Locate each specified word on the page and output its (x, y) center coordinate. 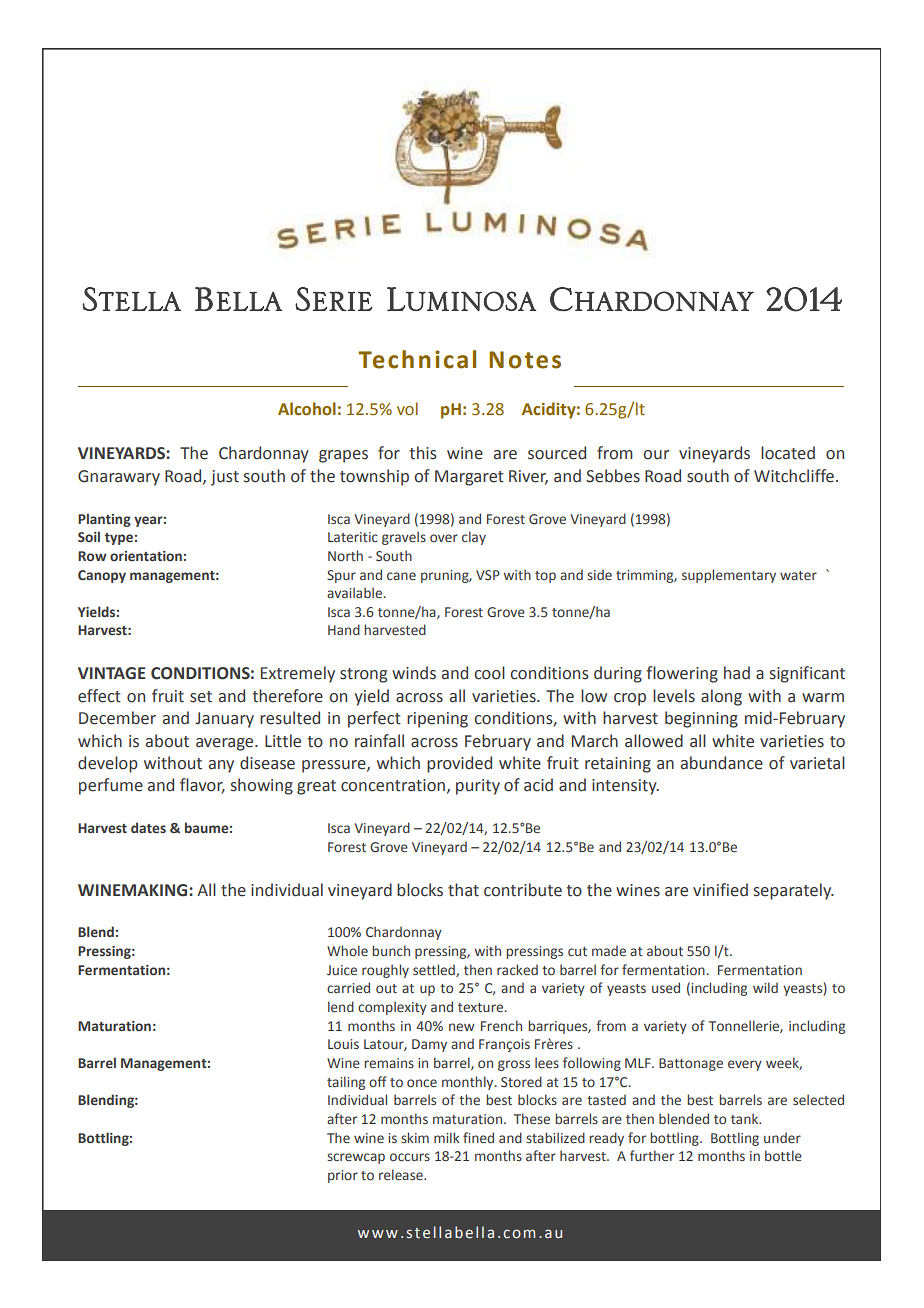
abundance (722, 763)
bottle (783, 1155)
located (788, 453)
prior (343, 1176)
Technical (417, 359)
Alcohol (307, 409)
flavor (202, 786)
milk (447, 1137)
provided (459, 764)
